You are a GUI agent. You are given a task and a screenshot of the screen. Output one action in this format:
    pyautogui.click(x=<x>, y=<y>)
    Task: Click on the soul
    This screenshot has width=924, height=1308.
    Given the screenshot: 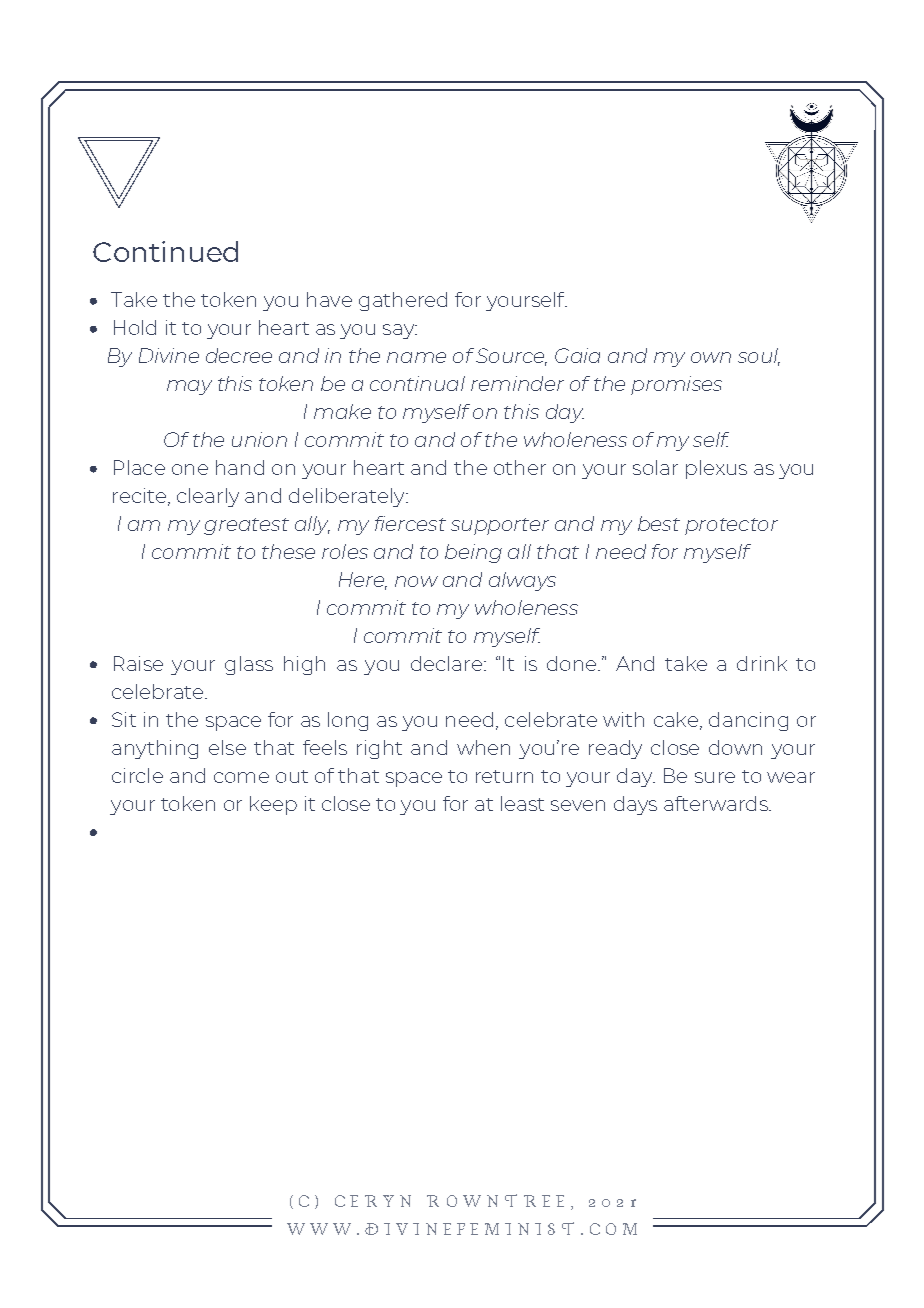 What is the action you would take?
    pyautogui.click(x=759, y=356)
